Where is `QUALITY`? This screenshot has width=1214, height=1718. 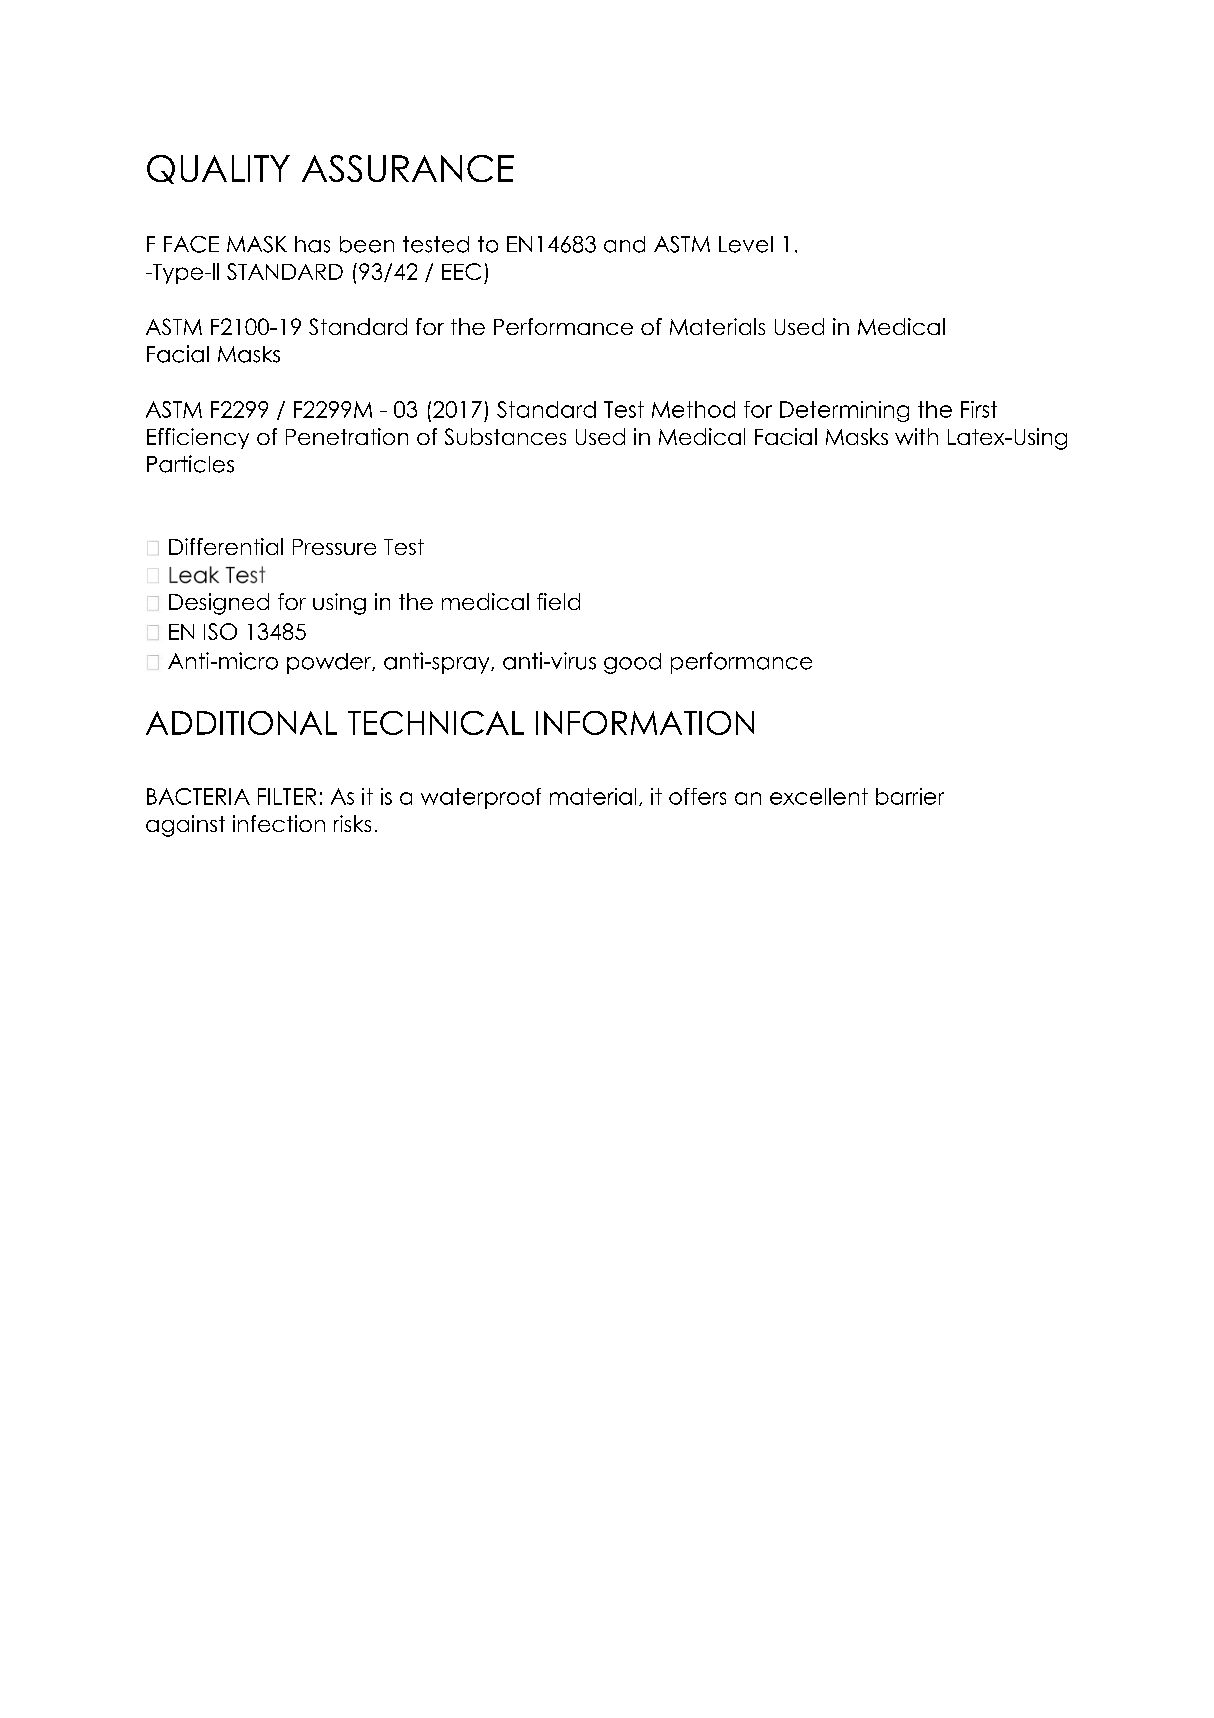
QUALITY is located at coordinates (218, 169).
